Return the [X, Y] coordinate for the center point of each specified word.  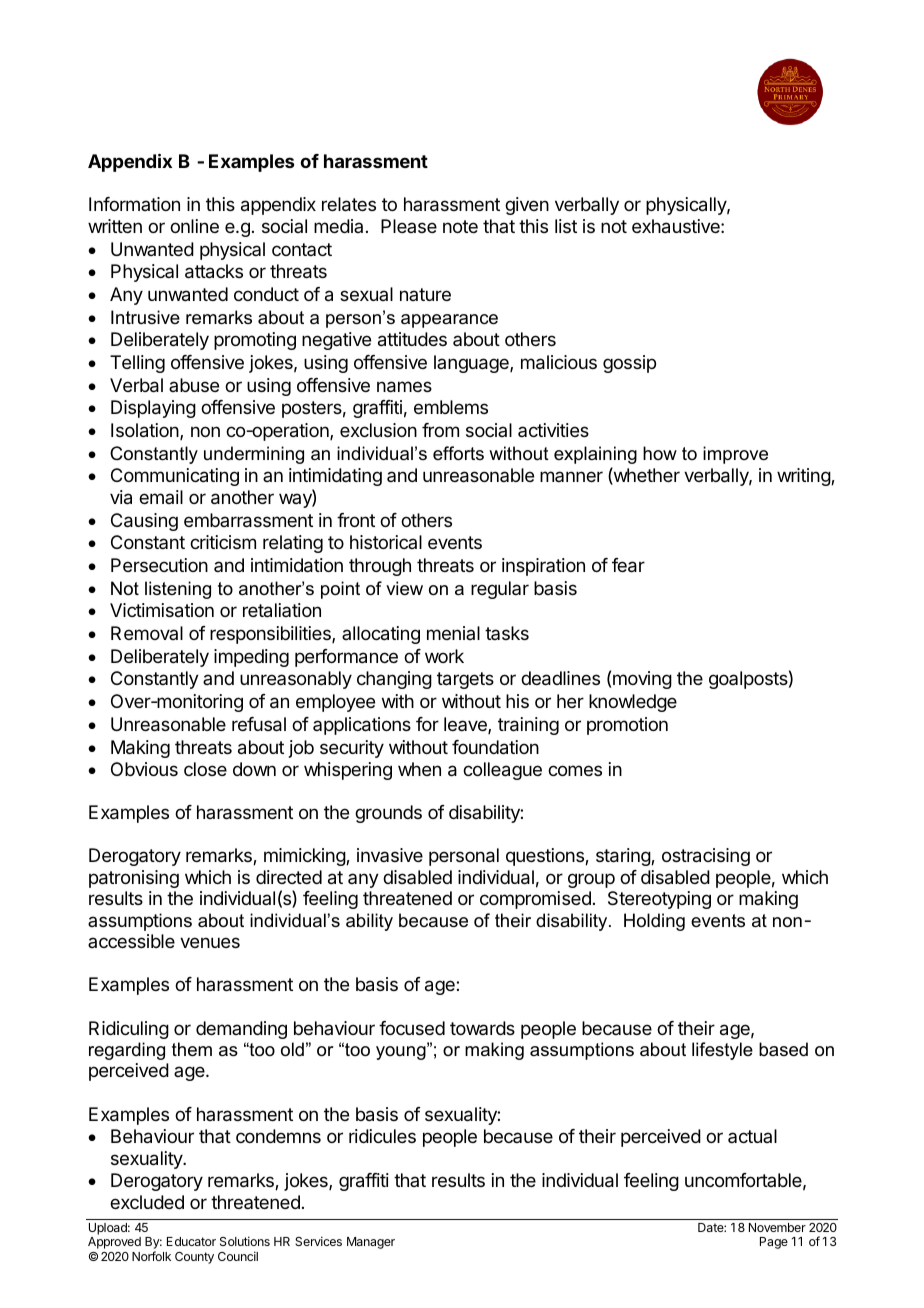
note [460, 226]
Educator [191, 1241]
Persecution [159, 565]
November [777, 1227]
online [194, 226]
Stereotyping [659, 900]
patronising [134, 879]
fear [628, 565]
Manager [371, 1243]
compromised [535, 900]
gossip [629, 364]
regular [500, 590]
